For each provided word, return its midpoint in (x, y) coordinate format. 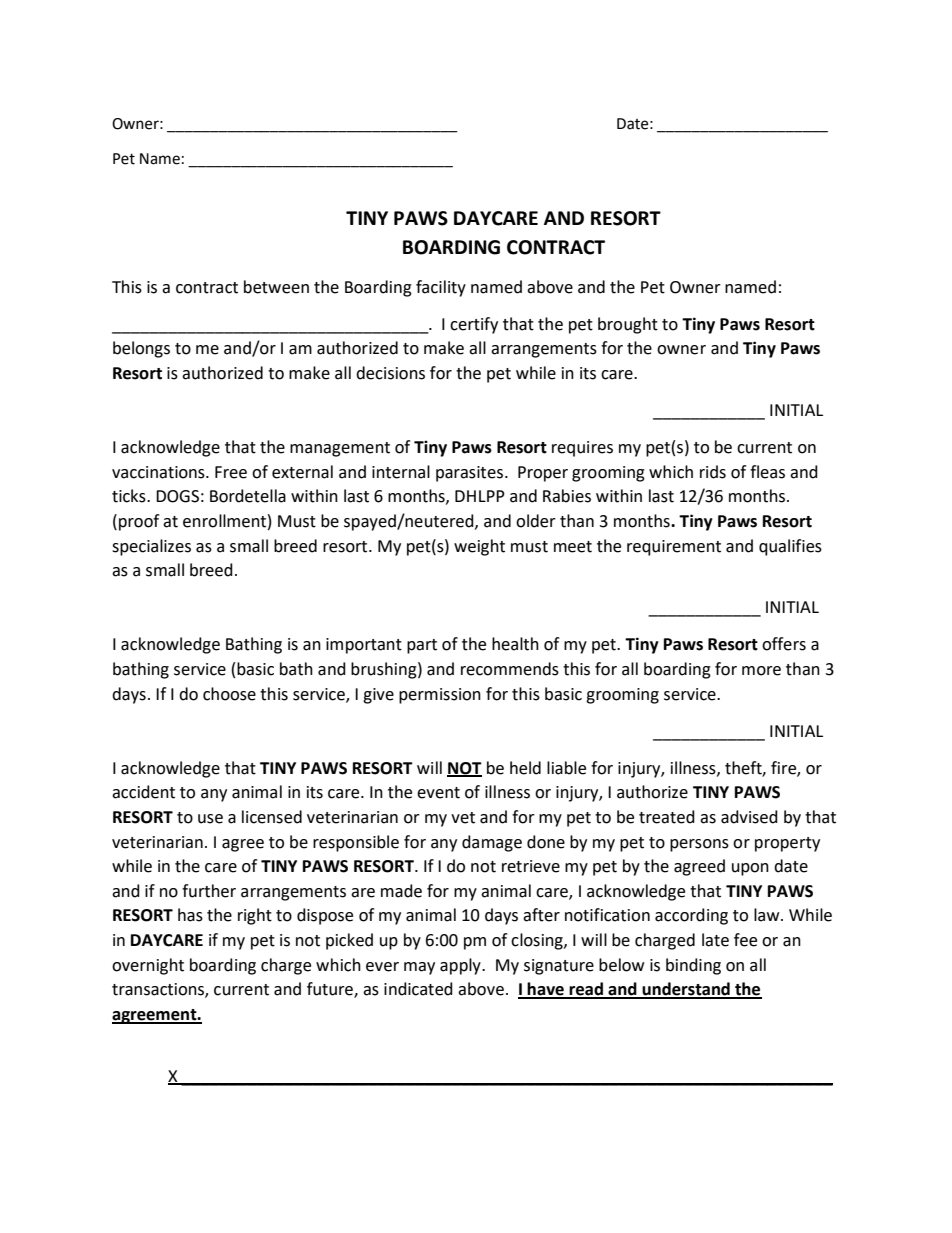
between (276, 287)
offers (784, 644)
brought (628, 325)
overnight (148, 966)
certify (474, 325)
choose (229, 694)
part (422, 646)
